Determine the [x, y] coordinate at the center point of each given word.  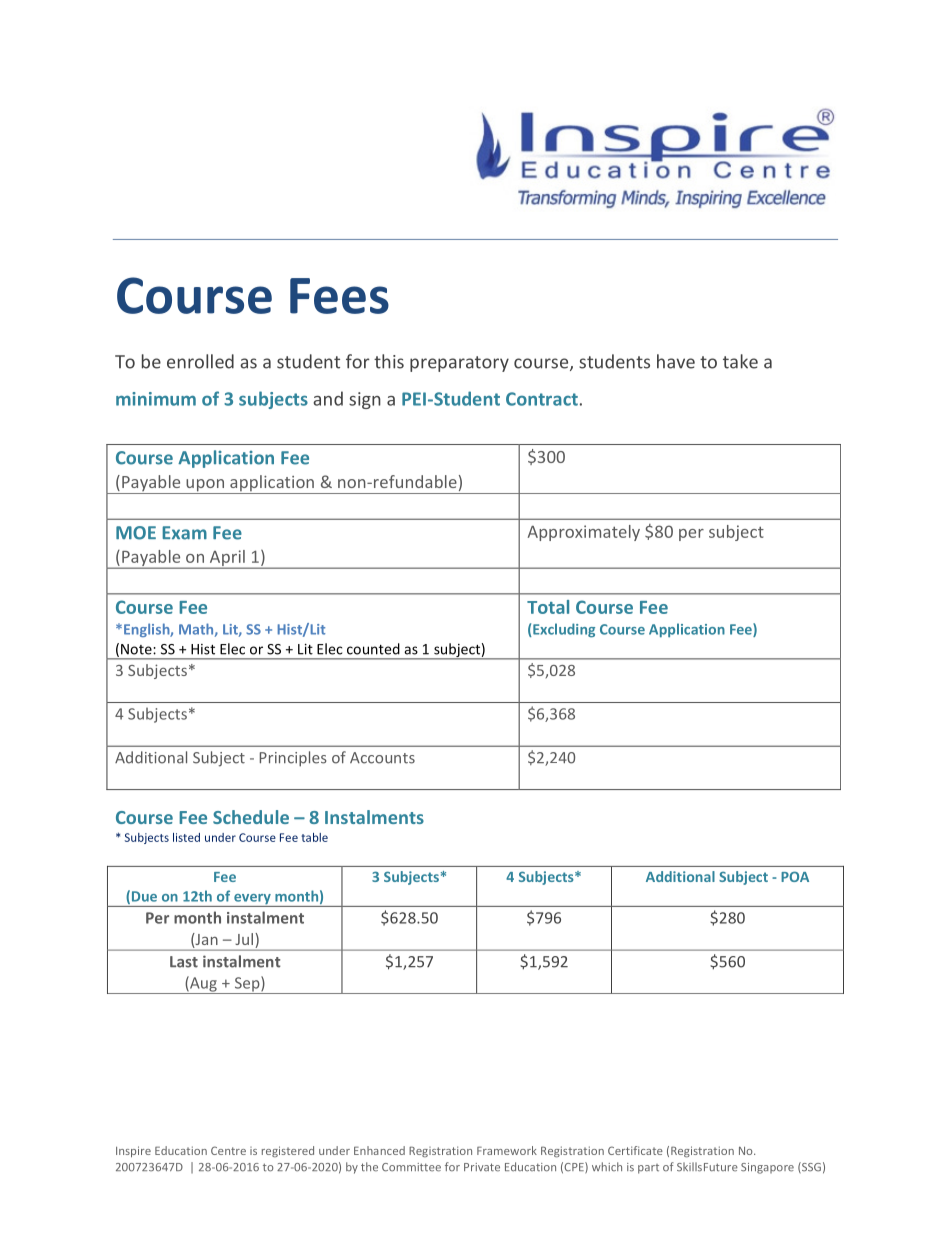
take [740, 361]
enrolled [200, 361]
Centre [228, 1150]
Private [482, 1167]
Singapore [767, 1168]
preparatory [459, 364]
